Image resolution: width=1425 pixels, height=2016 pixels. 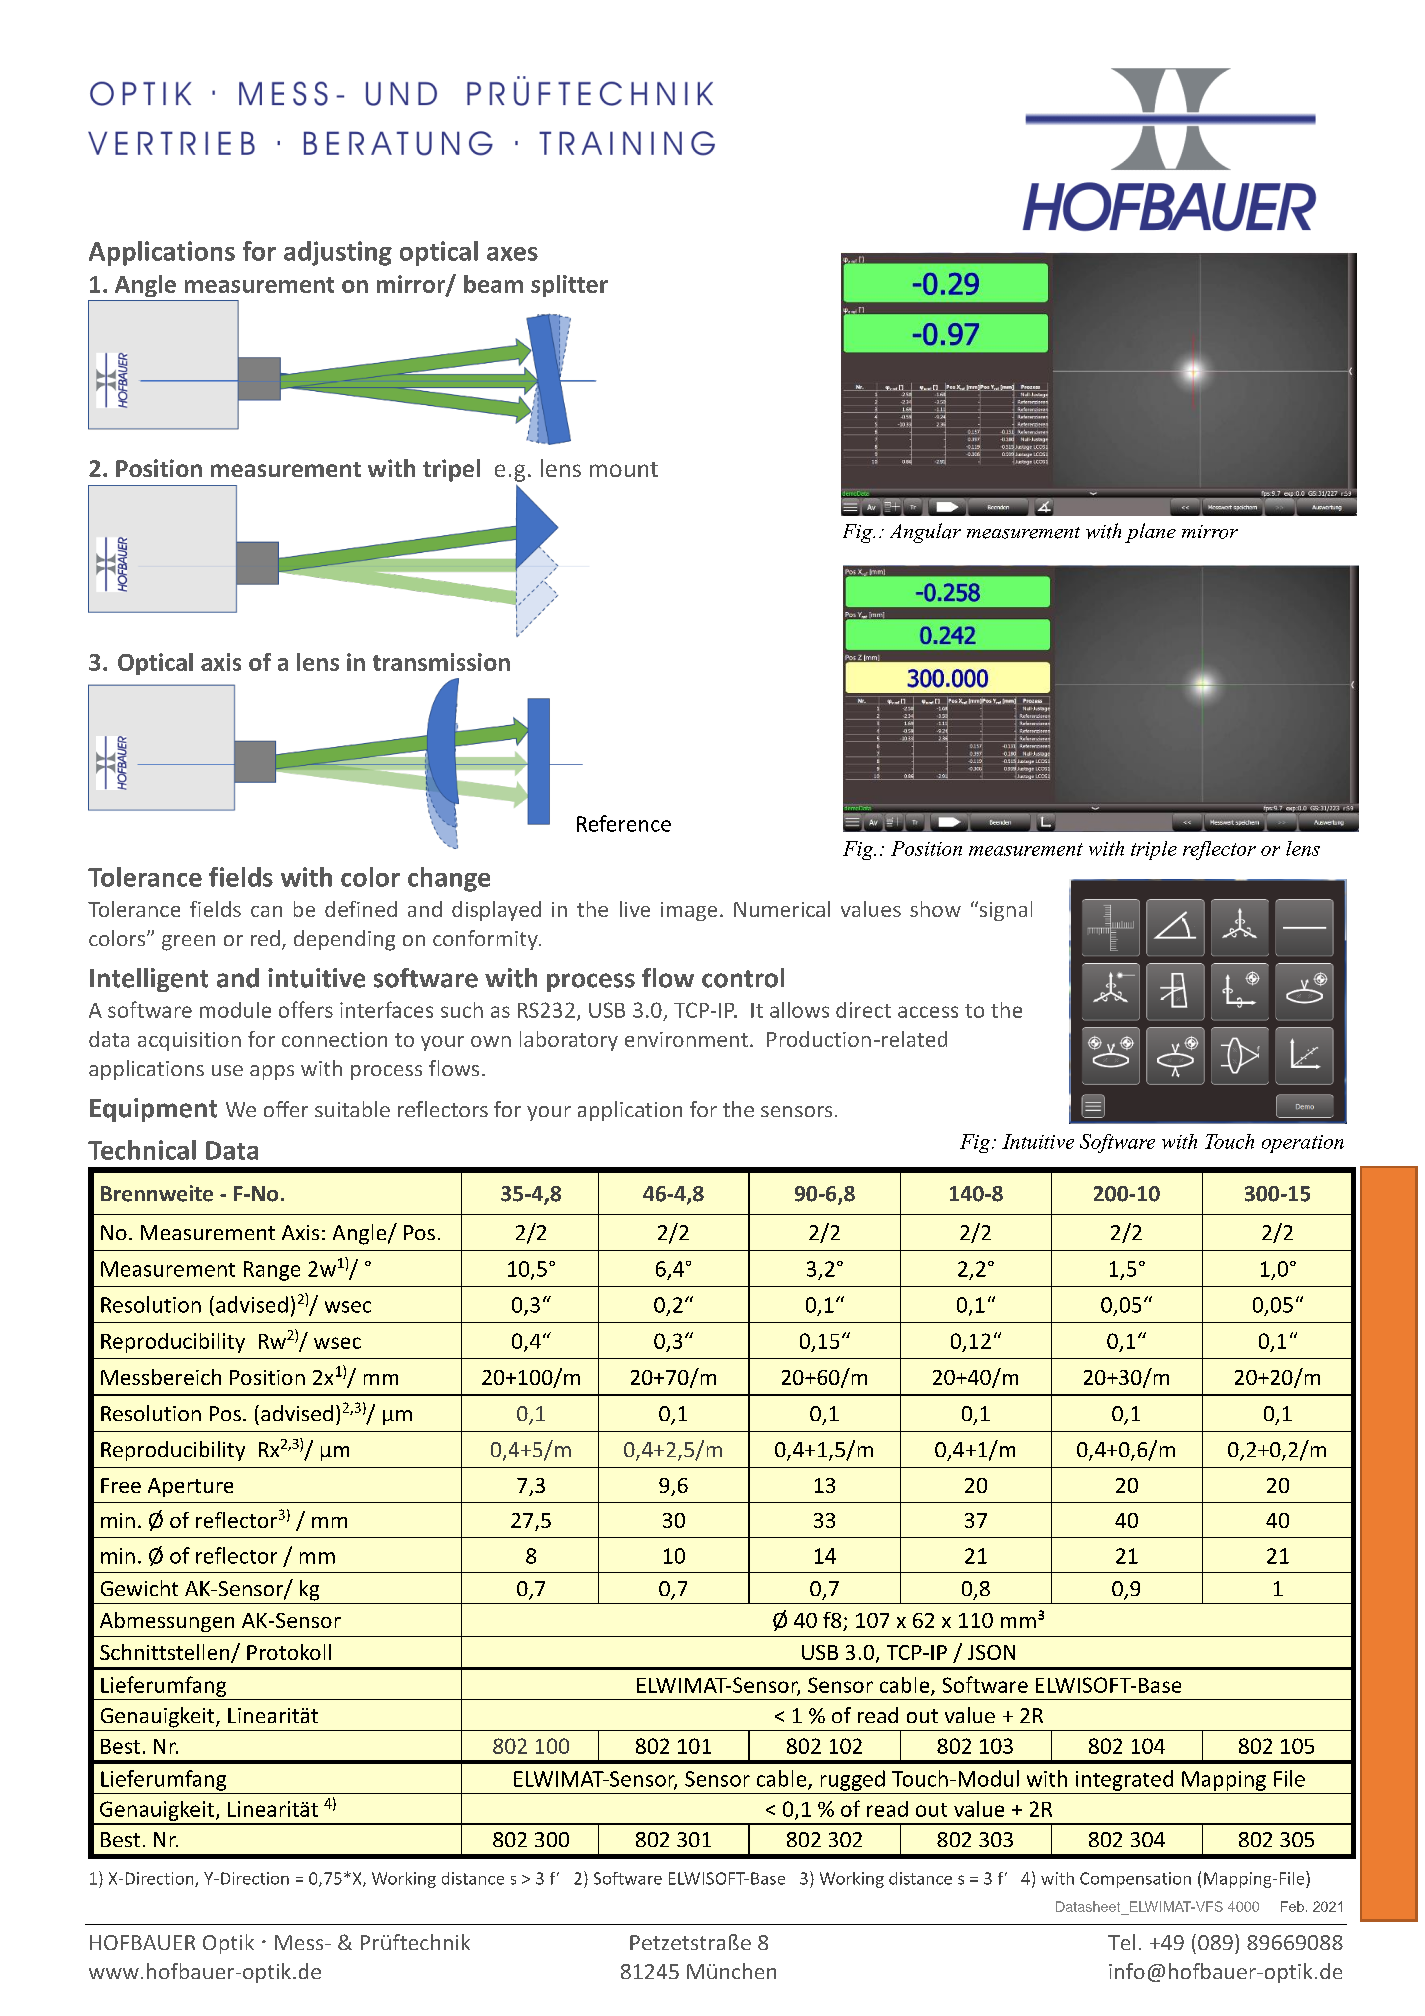 I want to click on splitter, so click(x=569, y=286).
